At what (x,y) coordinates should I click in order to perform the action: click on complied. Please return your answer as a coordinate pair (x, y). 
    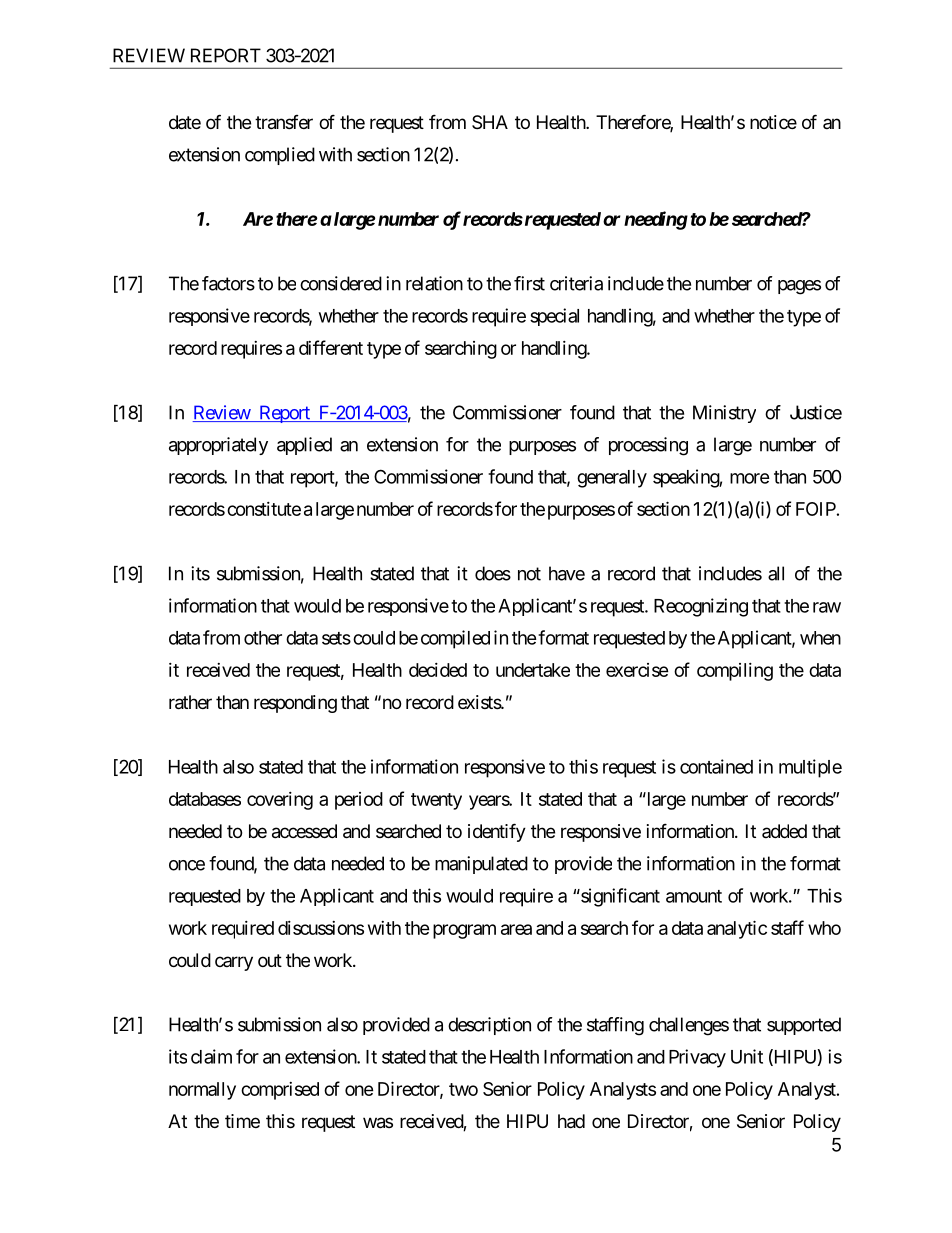
    Looking at the image, I should click on (280, 156).
